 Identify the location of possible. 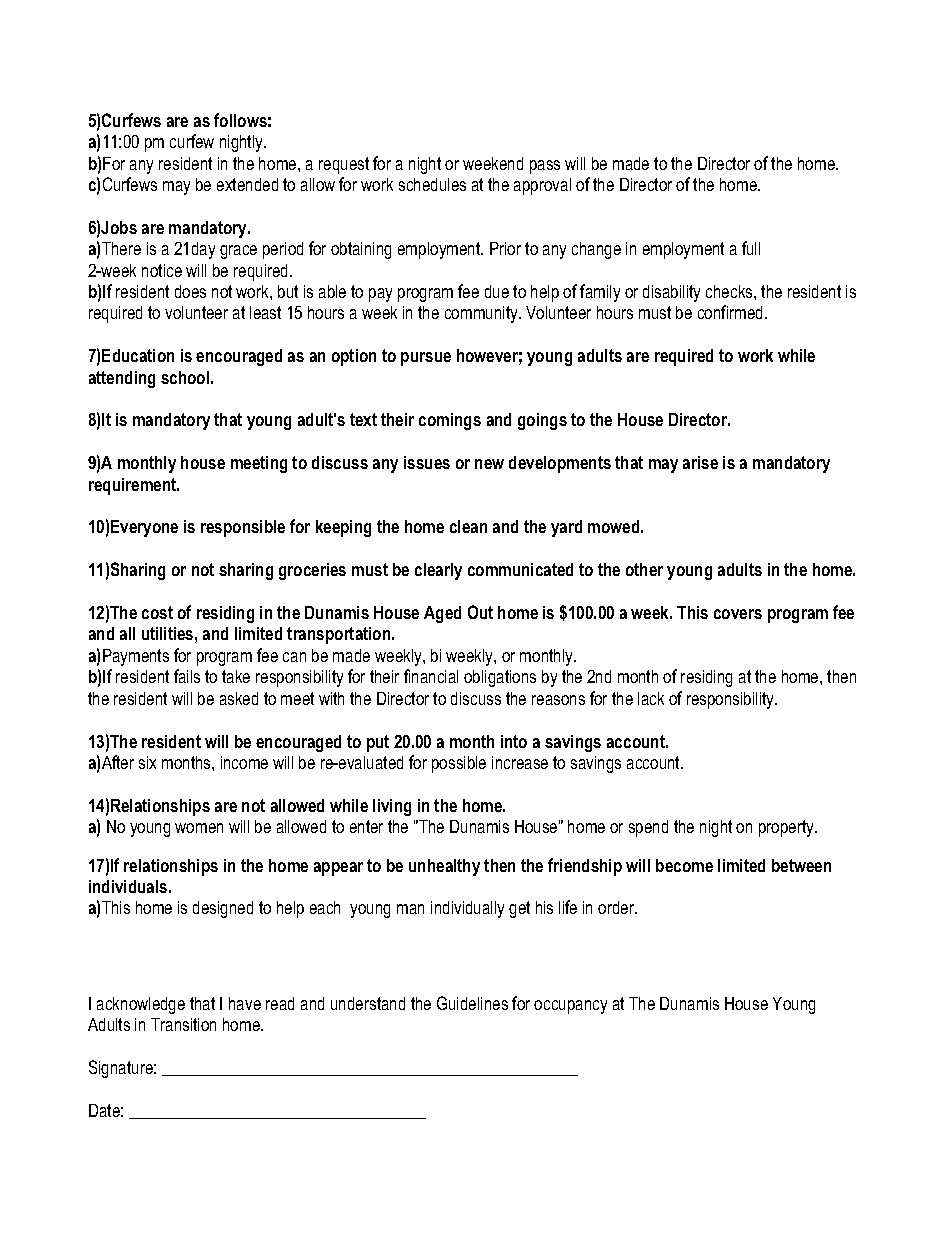
(459, 764).
